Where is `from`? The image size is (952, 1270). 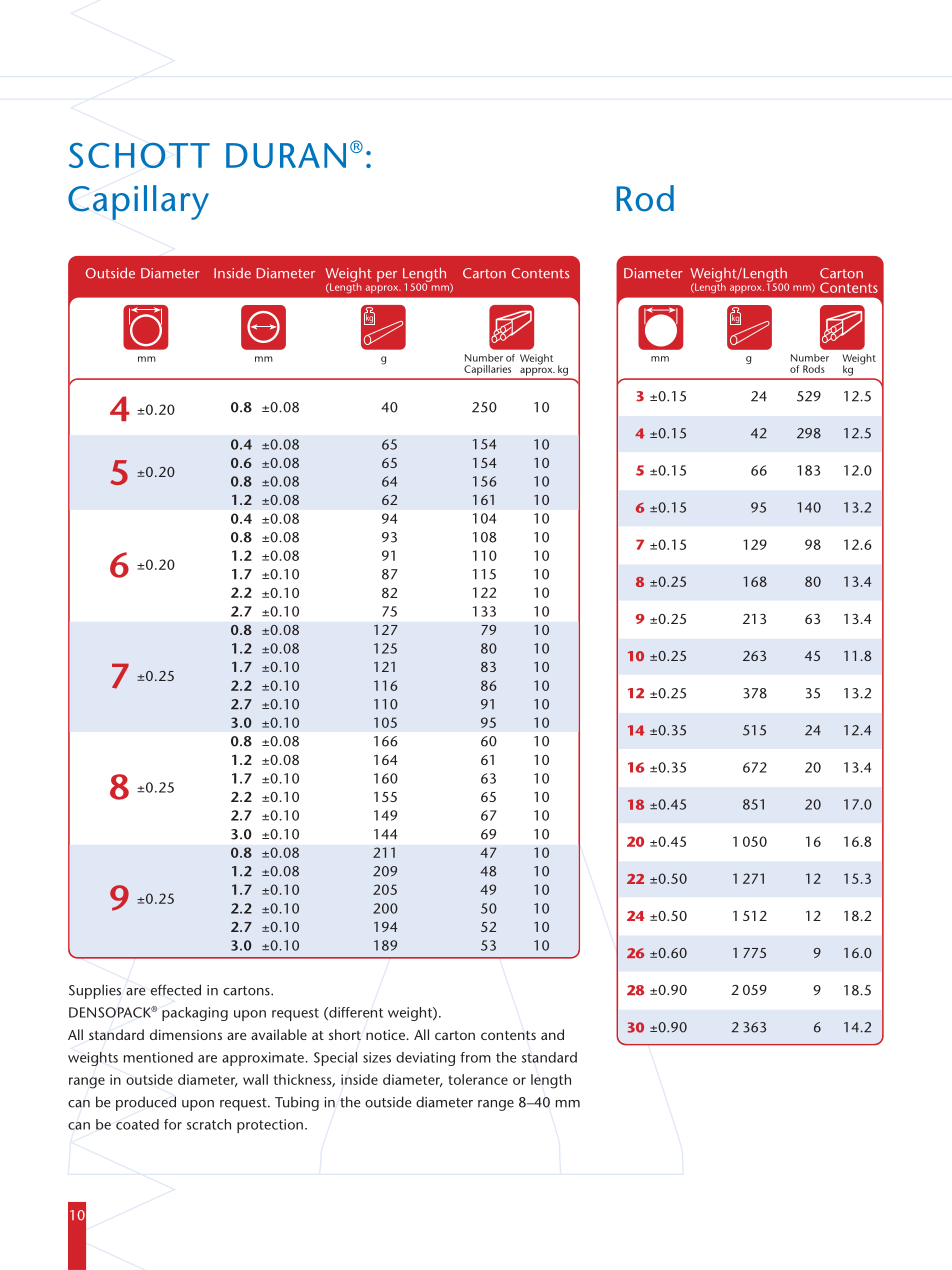 from is located at coordinates (475, 1057).
